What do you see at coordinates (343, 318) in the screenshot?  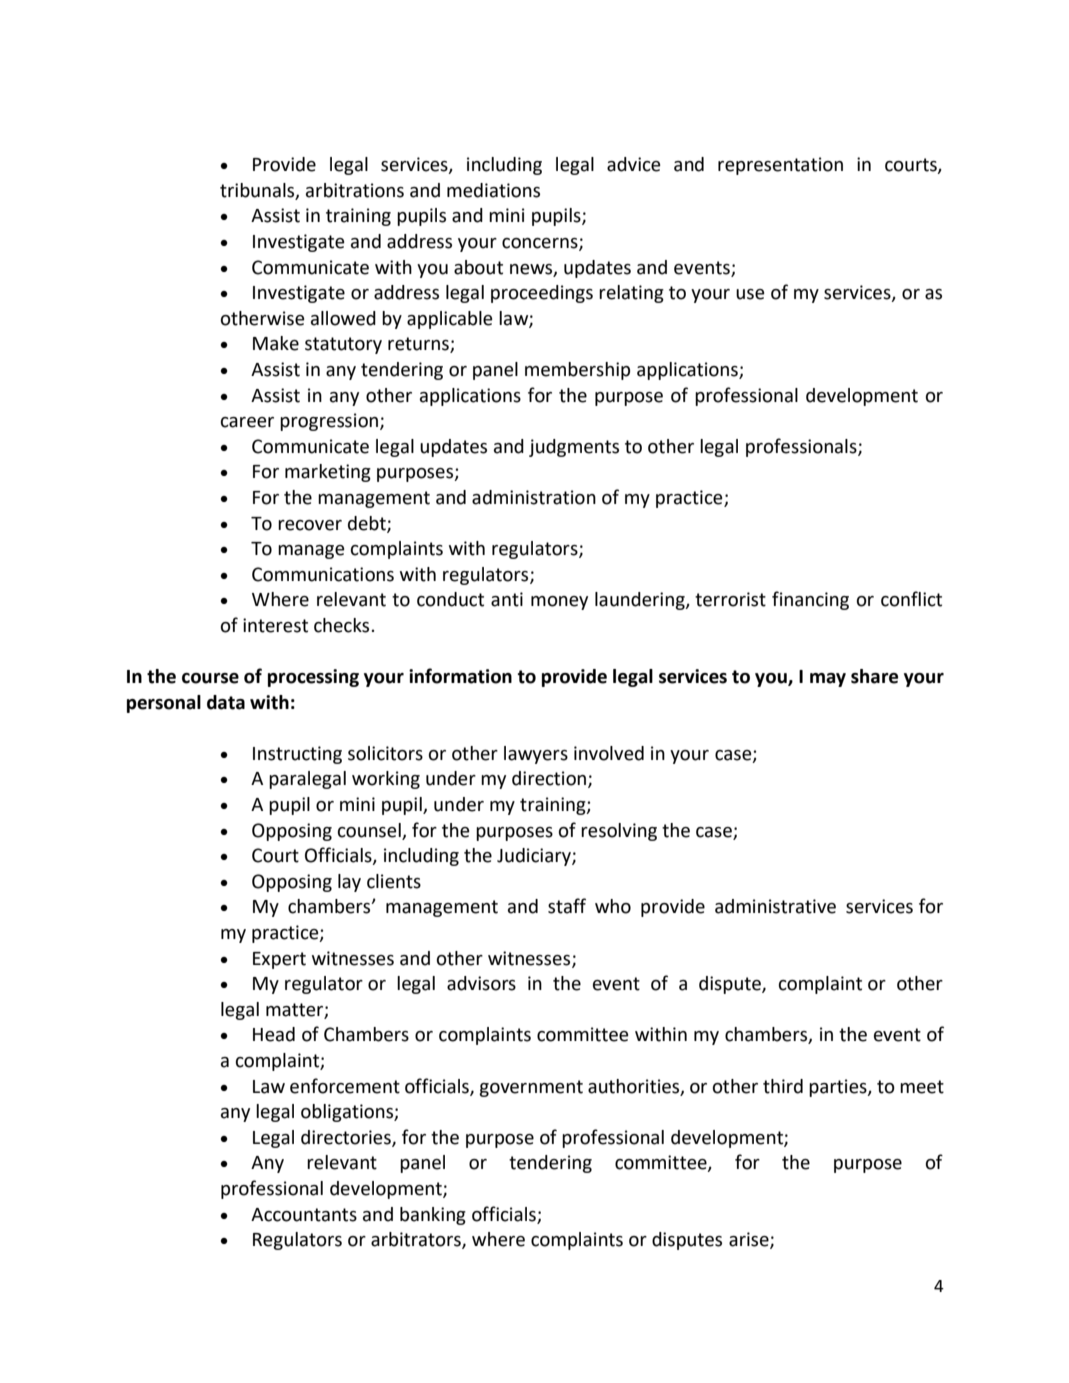 I see `allowed` at bounding box center [343, 318].
